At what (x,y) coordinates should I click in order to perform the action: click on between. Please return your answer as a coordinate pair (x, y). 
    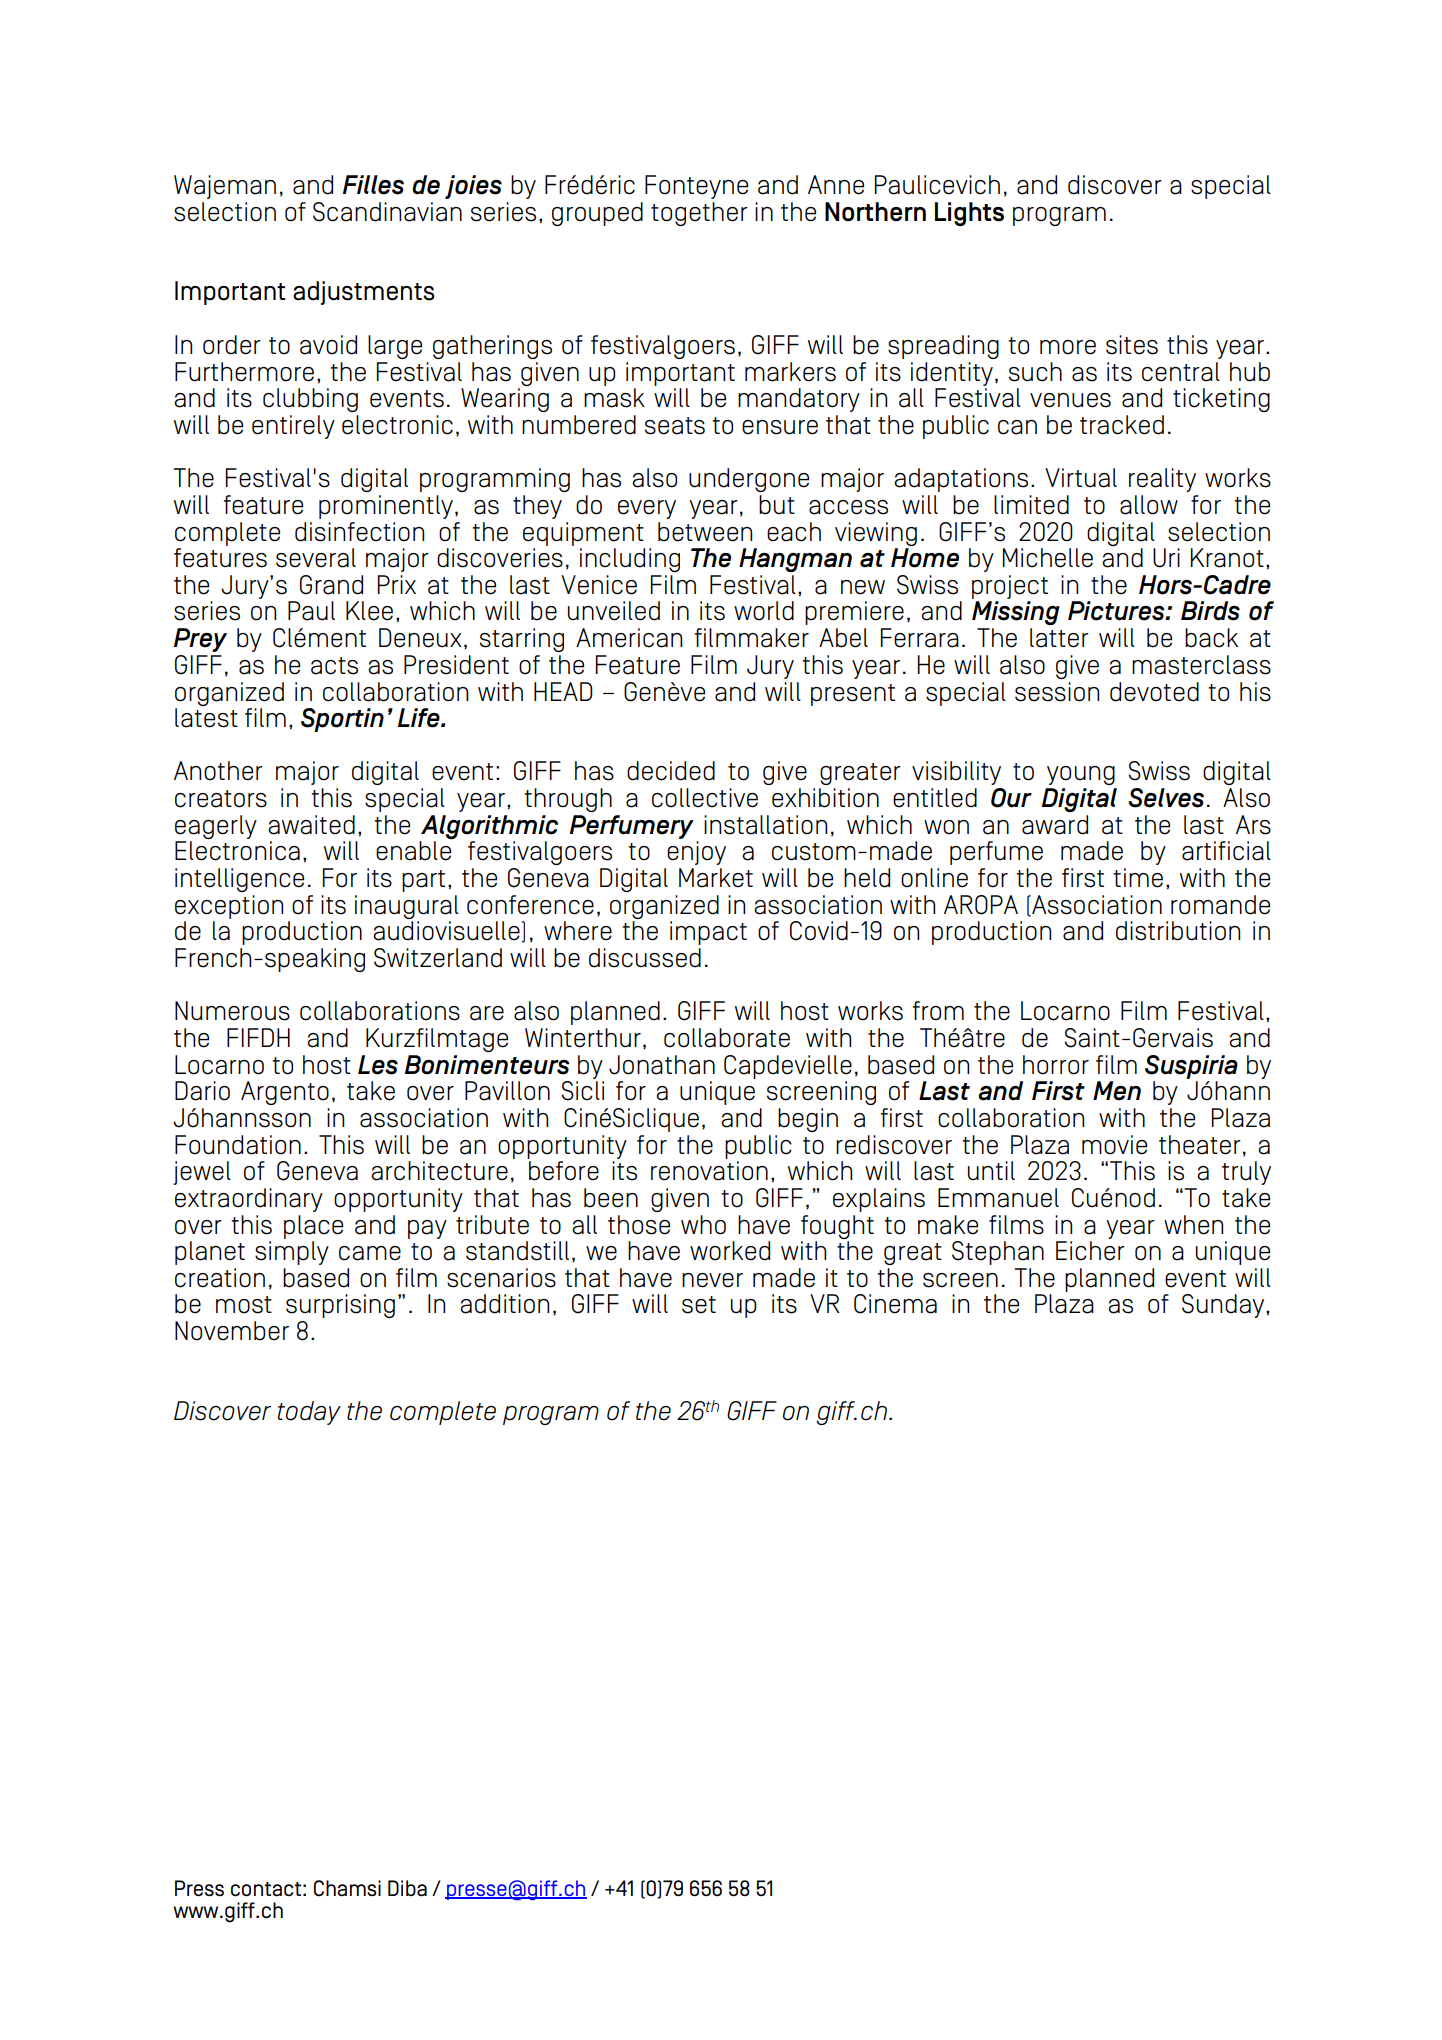
    Looking at the image, I should click on (705, 532).
